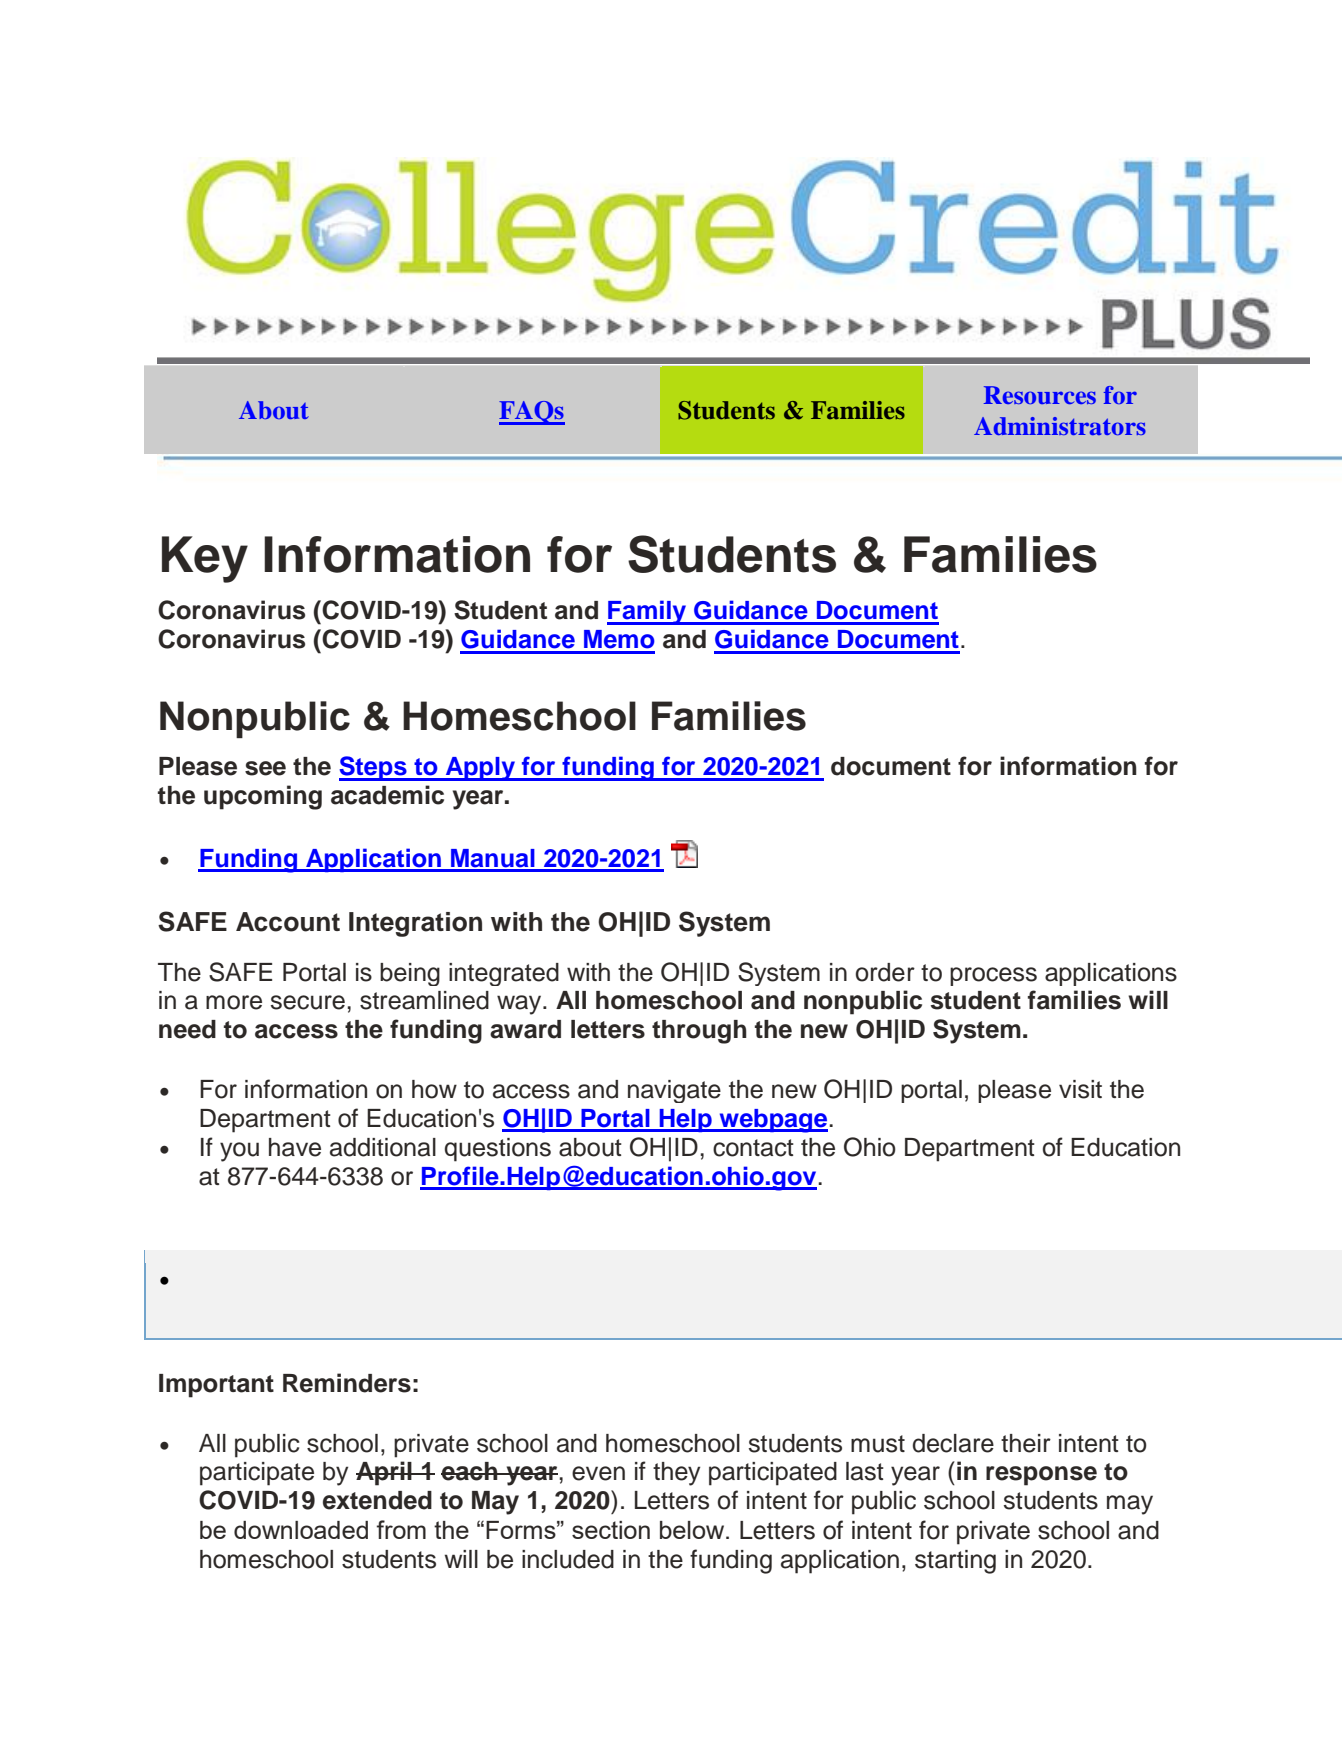 The height and width of the document is (1737, 1342). What do you see at coordinates (301, 1530) in the document?
I see `downloaded` at bounding box center [301, 1530].
